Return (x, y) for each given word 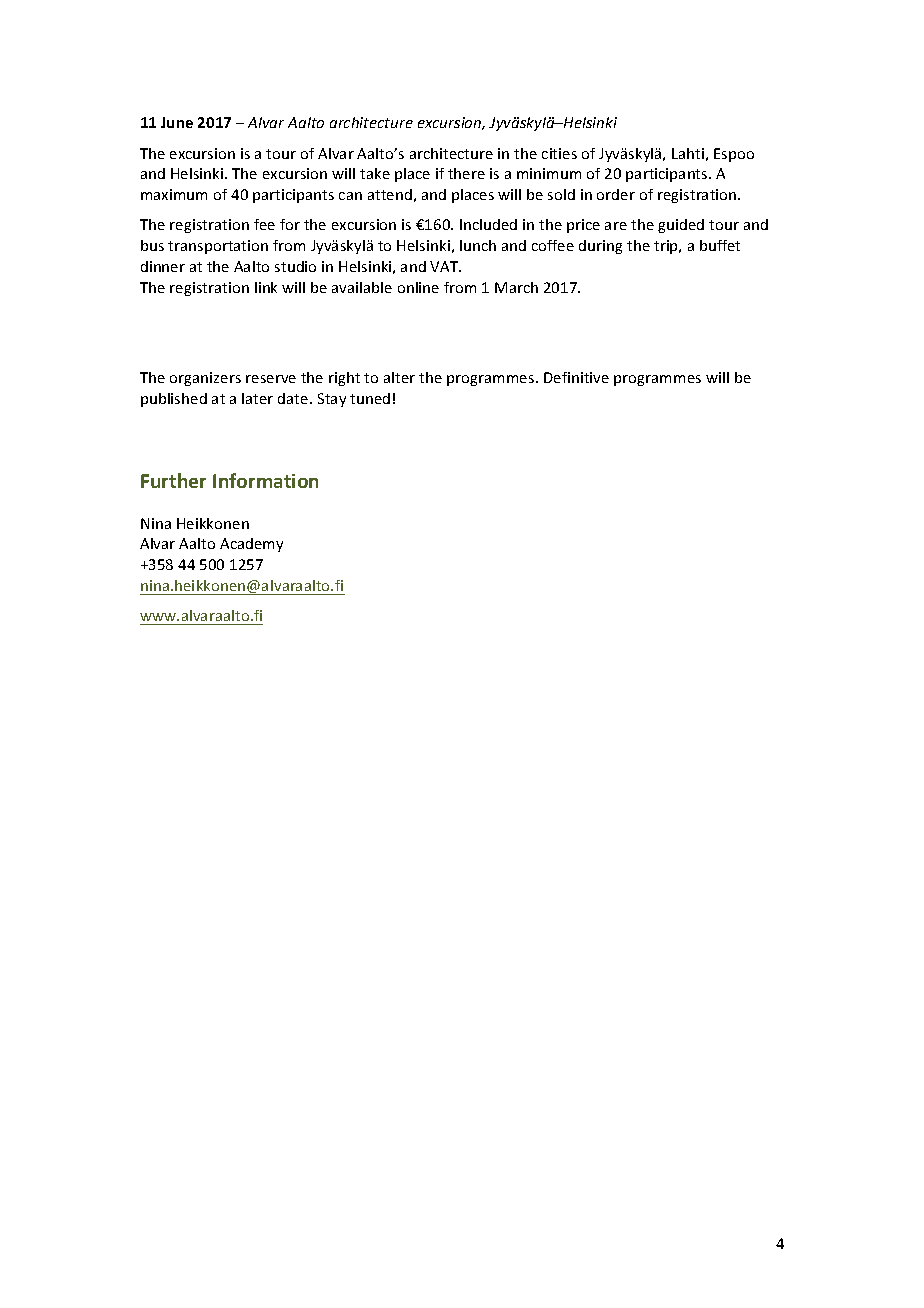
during (600, 247)
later (257, 398)
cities (559, 153)
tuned (370, 398)
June (177, 122)
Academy (251, 545)
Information (265, 480)
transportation (218, 247)
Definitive (576, 377)
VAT (445, 266)
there (466, 173)
